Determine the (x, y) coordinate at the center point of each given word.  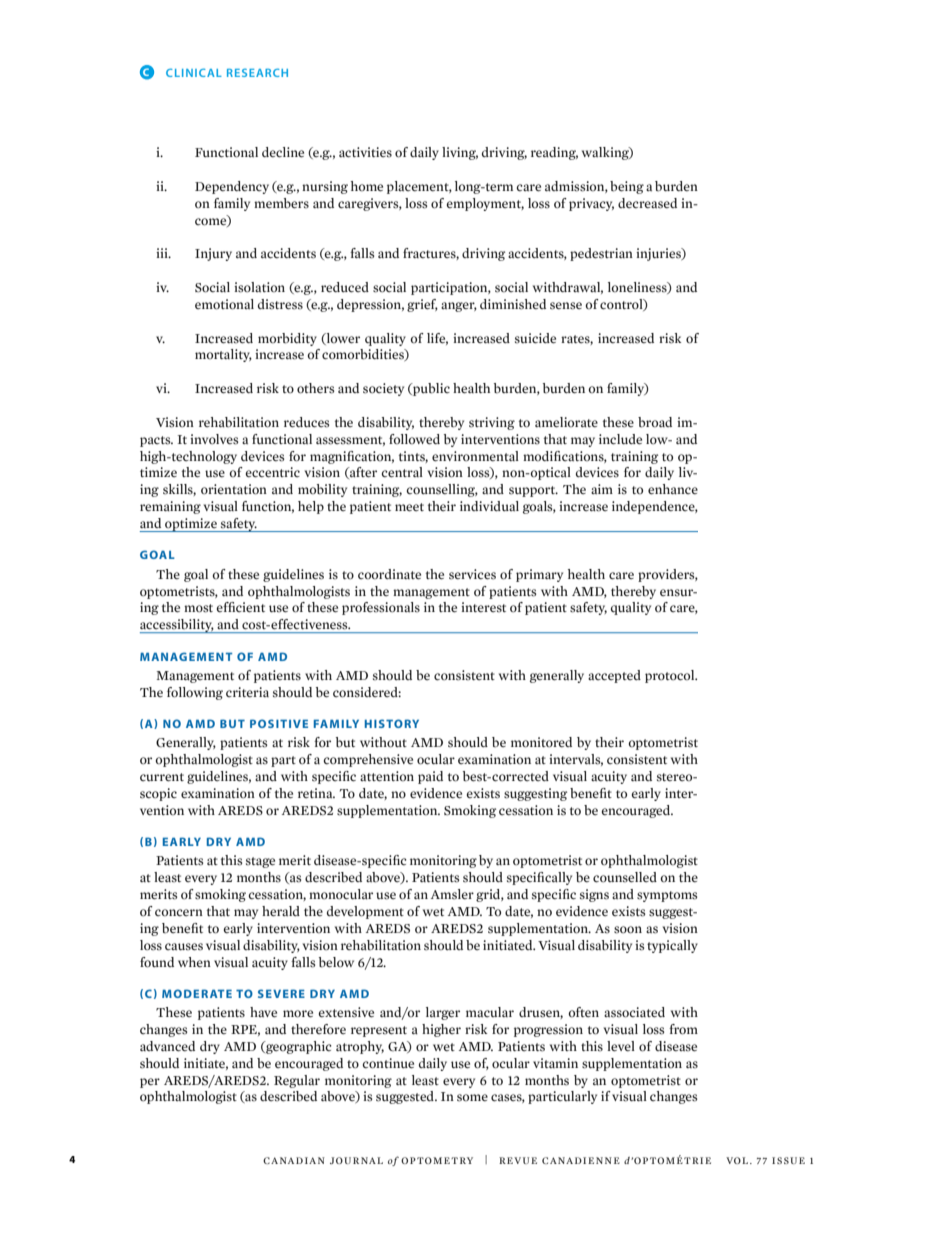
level (621, 1046)
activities (365, 152)
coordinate (389, 574)
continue (388, 1063)
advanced (167, 1046)
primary (539, 575)
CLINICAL (194, 72)
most (198, 608)
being (627, 187)
